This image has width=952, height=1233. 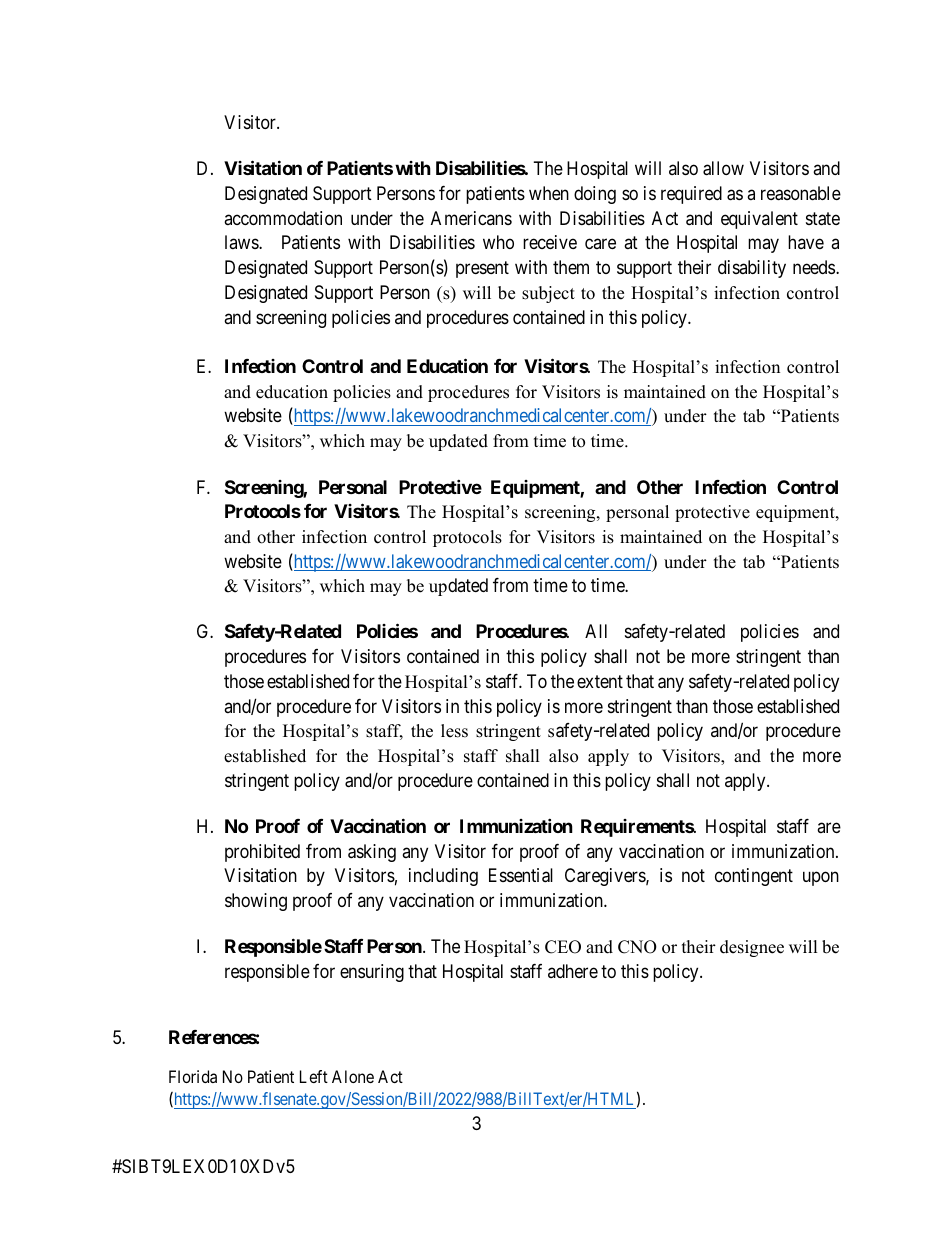 What do you see at coordinates (314, 1076) in the image?
I see `Left` at bounding box center [314, 1076].
